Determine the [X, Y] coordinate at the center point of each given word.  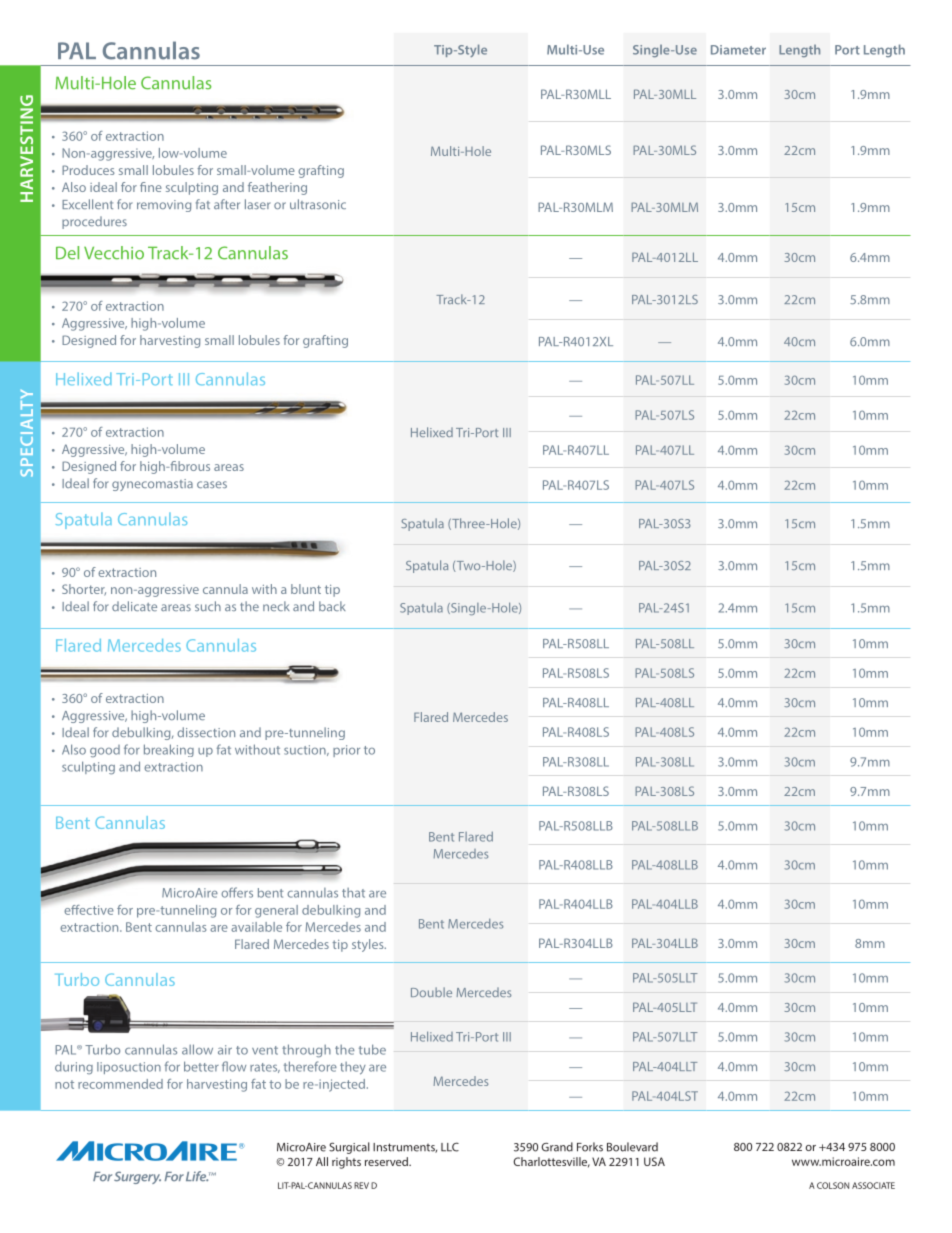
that [353, 893]
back [332, 606]
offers [237, 892]
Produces [88, 170]
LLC [450, 1147]
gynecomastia [152, 485]
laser [258, 204]
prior [346, 751]
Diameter [738, 50]
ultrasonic [318, 204]
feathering [277, 188]
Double [431, 992]
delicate [134, 606]
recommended [120, 1084]
